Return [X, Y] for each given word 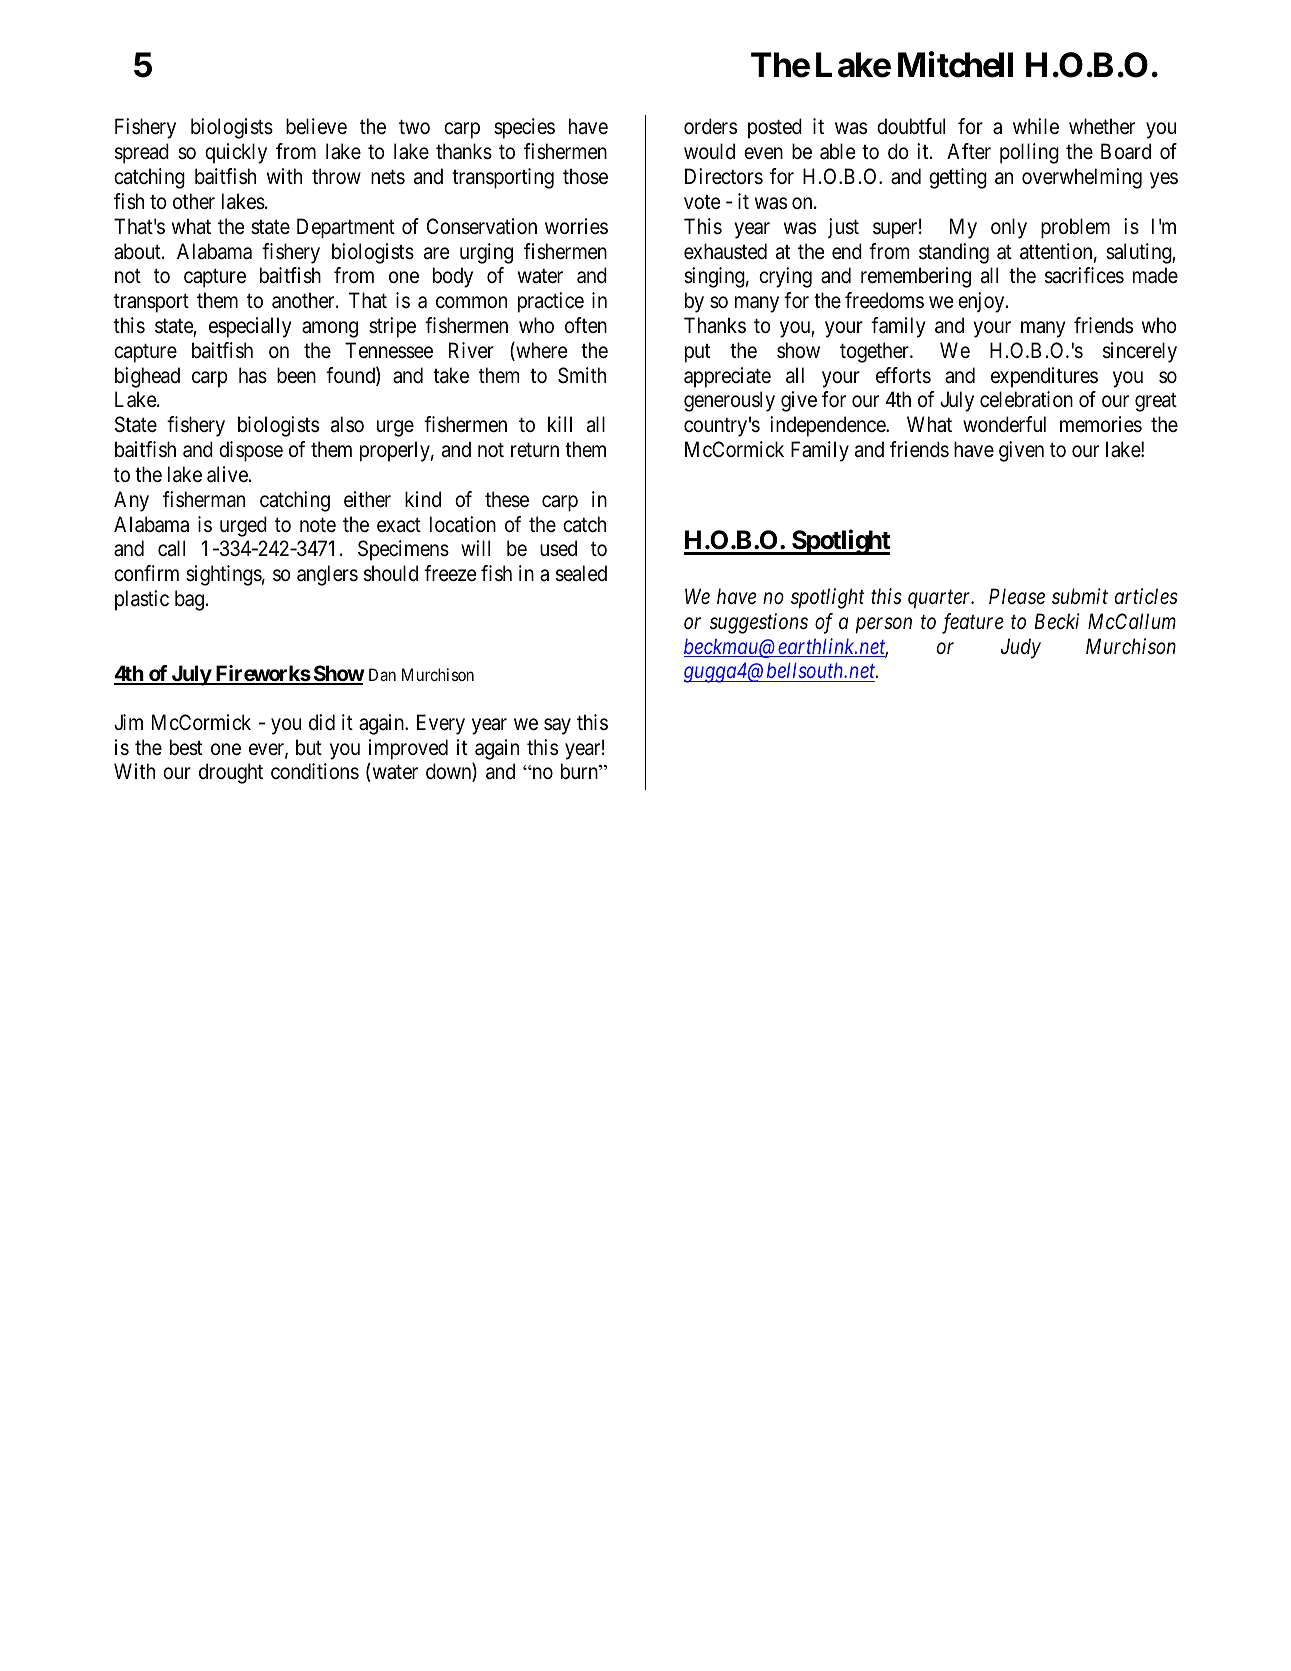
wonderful [1004, 424]
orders [710, 126]
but [309, 747]
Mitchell [955, 65]
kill [560, 424]
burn [580, 771]
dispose [251, 451]
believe [316, 126]
